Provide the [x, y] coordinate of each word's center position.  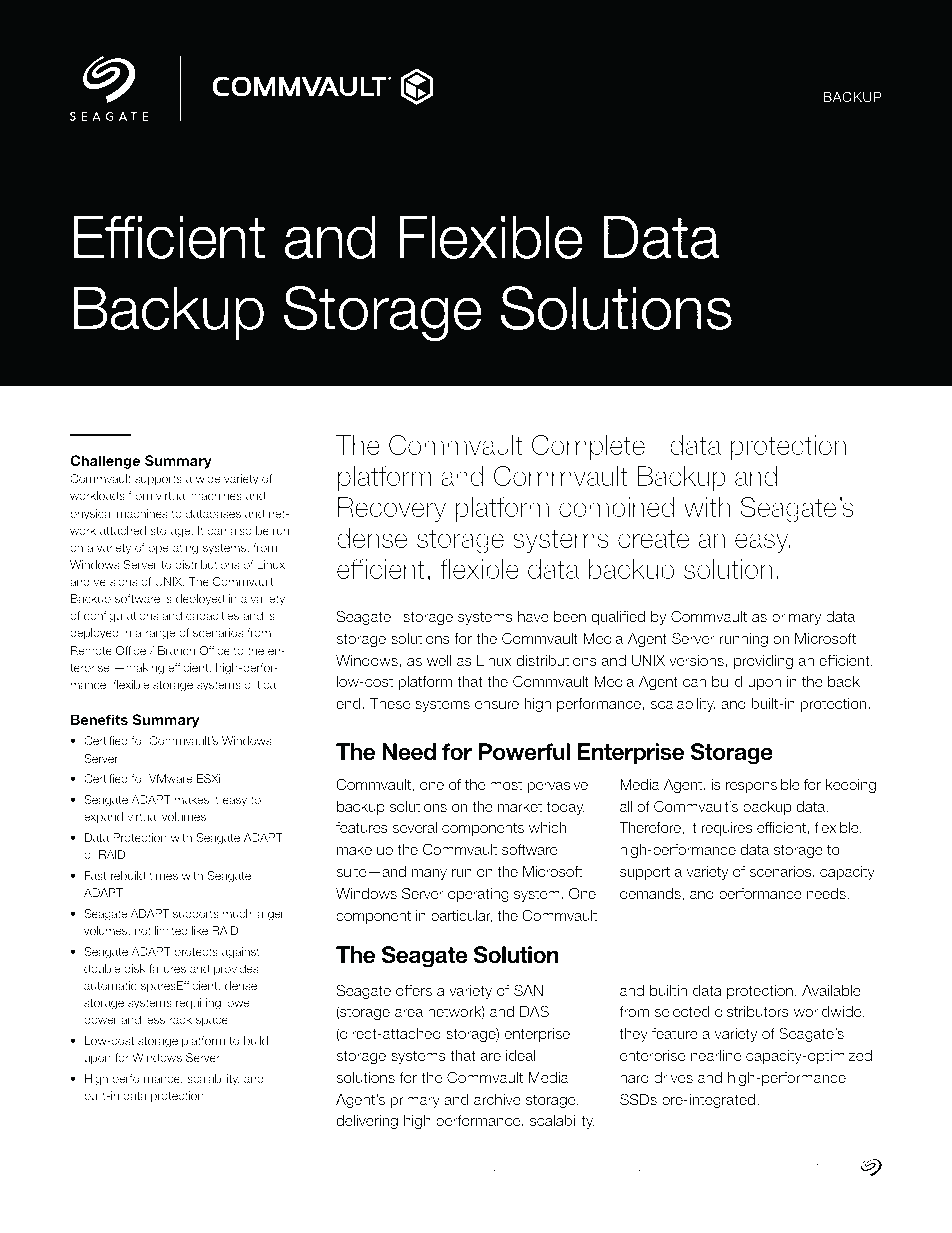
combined [617, 507]
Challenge [105, 462]
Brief [861, 76]
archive [497, 1099]
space [212, 1022]
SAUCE [756, 1167]
